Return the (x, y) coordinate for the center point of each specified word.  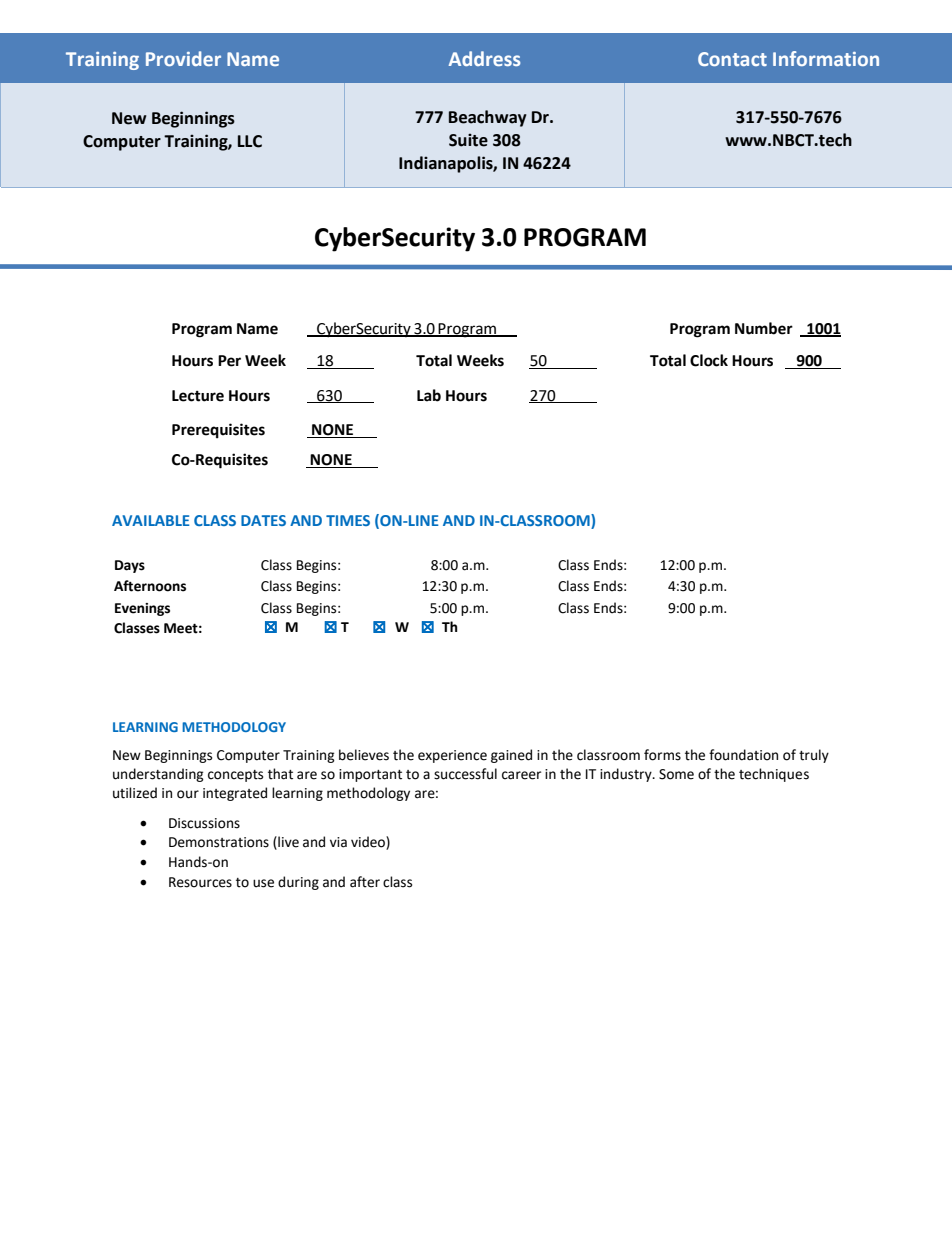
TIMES (348, 520)
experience (452, 756)
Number (764, 328)
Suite (468, 140)
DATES (263, 520)
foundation (743, 755)
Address (484, 58)
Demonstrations (219, 842)
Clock (709, 360)
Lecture (198, 396)
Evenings (142, 609)
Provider (183, 58)
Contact (732, 59)
